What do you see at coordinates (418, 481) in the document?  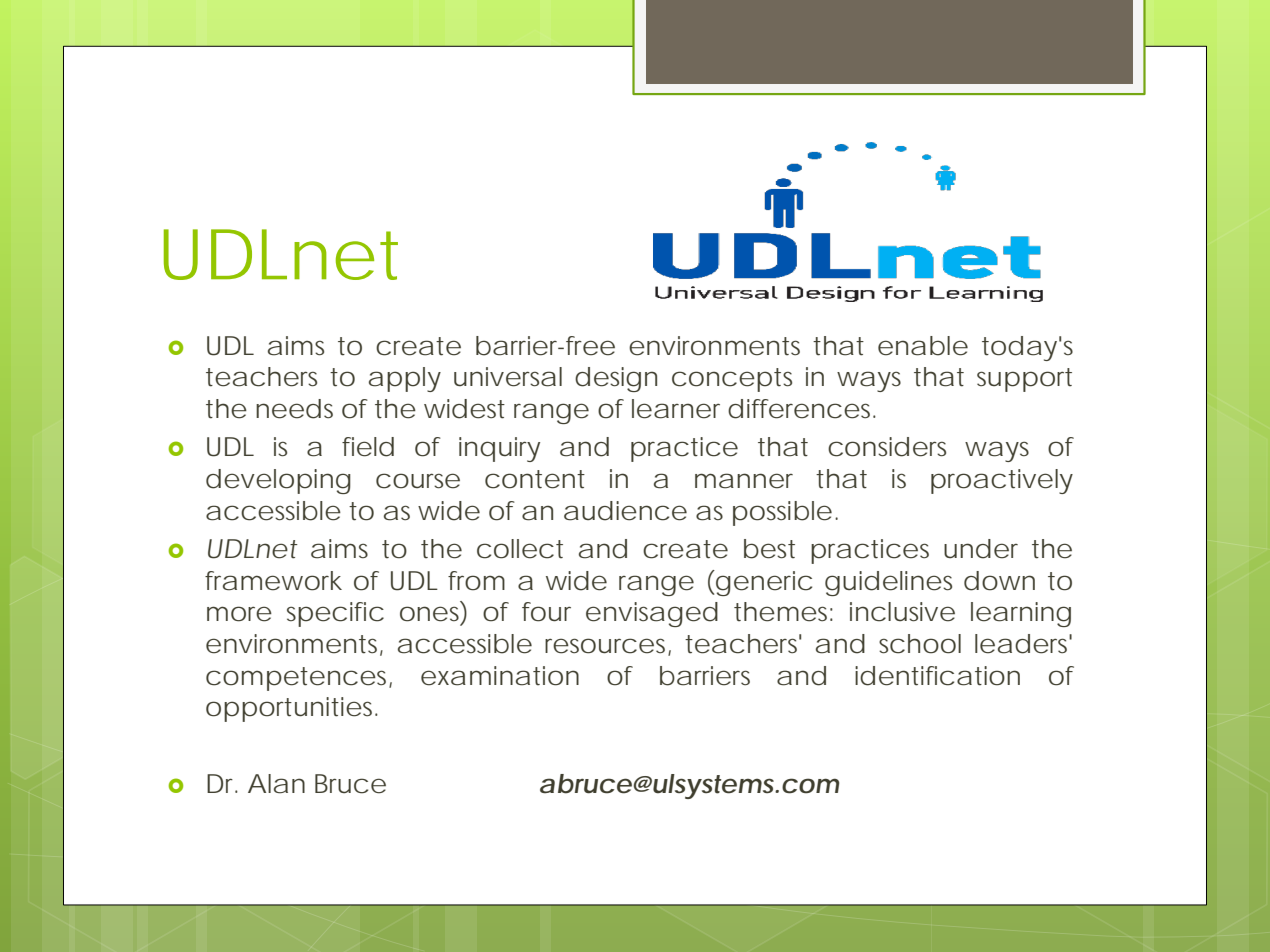 I see `course` at bounding box center [418, 481].
